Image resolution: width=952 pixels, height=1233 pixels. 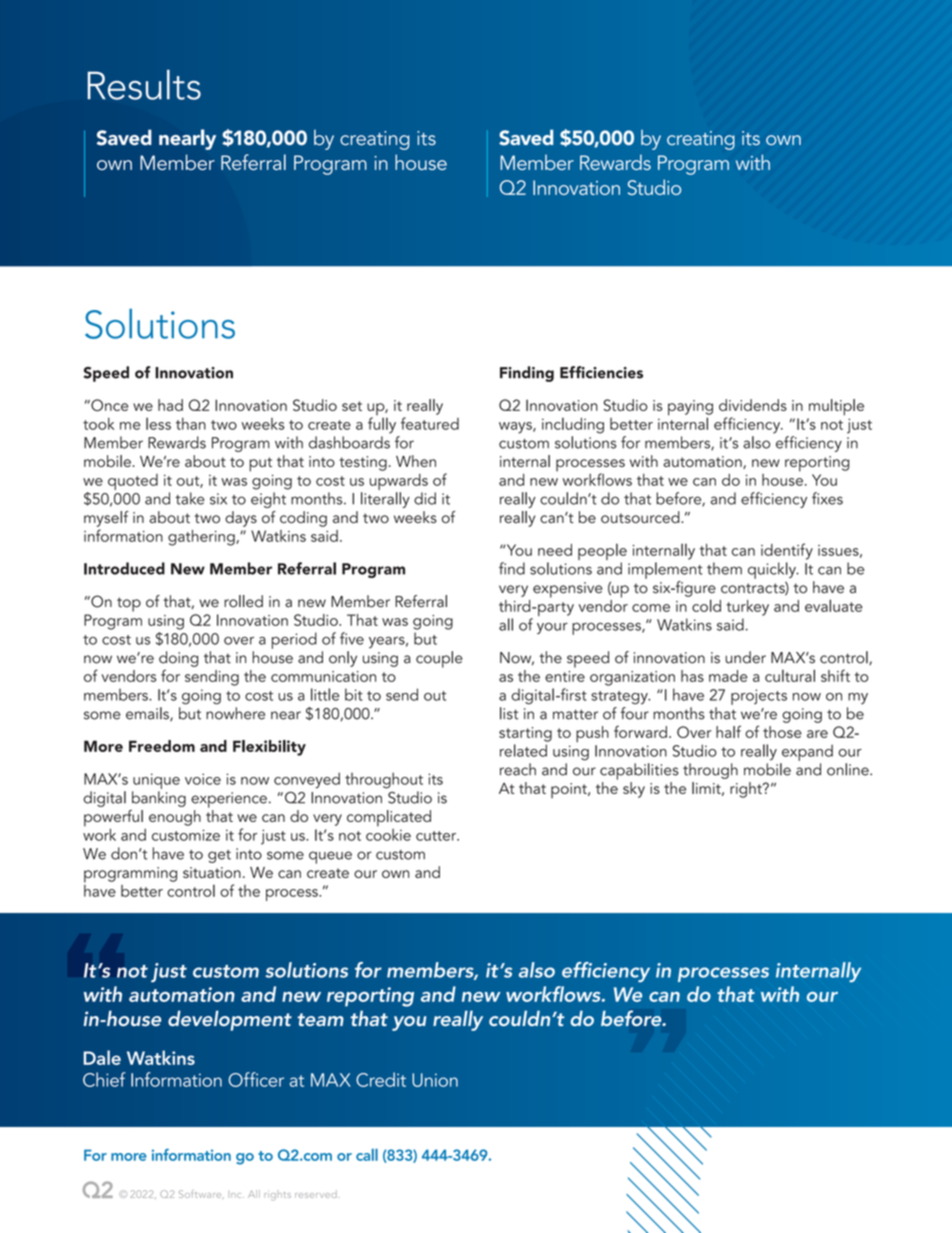 What do you see at coordinates (144, 84) in the document?
I see `Results` at bounding box center [144, 84].
